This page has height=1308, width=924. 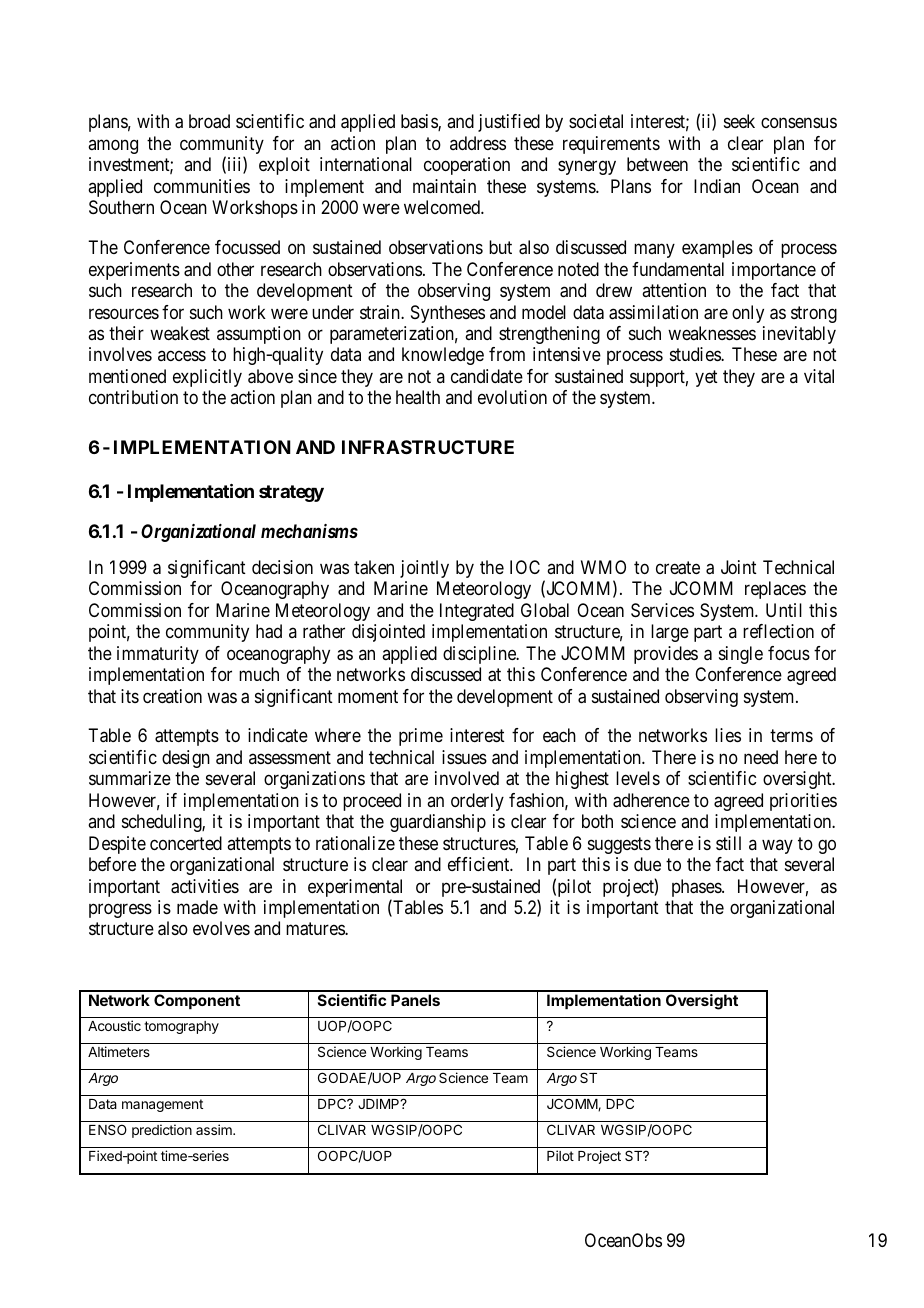 What do you see at coordinates (415, 1000) in the page?
I see `Panels` at bounding box center [415, 1000].
